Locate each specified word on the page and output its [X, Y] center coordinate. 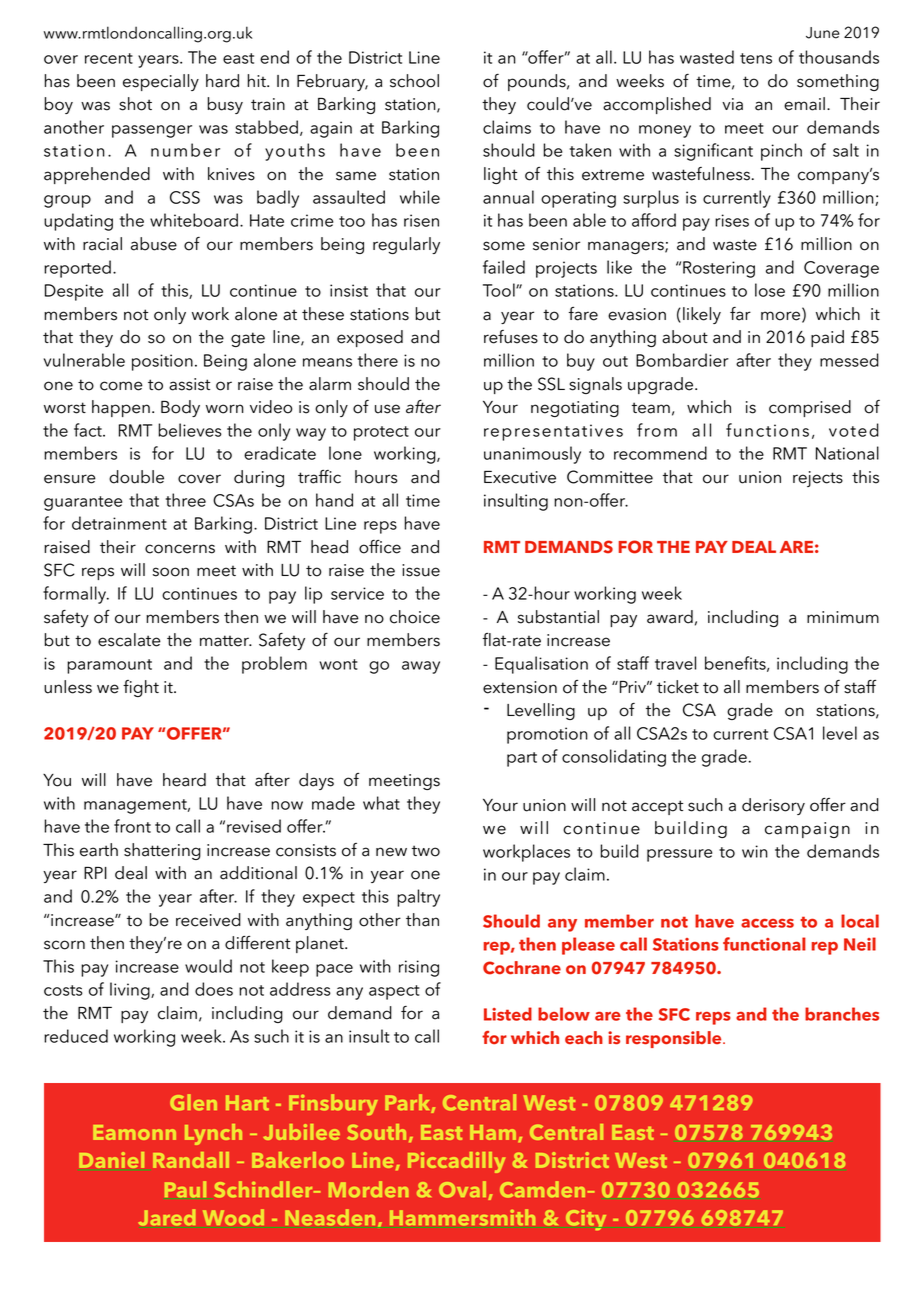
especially [161, 82]
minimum [843, 617]
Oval [464, 1190]
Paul [185, 1189]
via [732, 104]
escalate [129, 640]
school [414, 81]
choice [415, 617]
